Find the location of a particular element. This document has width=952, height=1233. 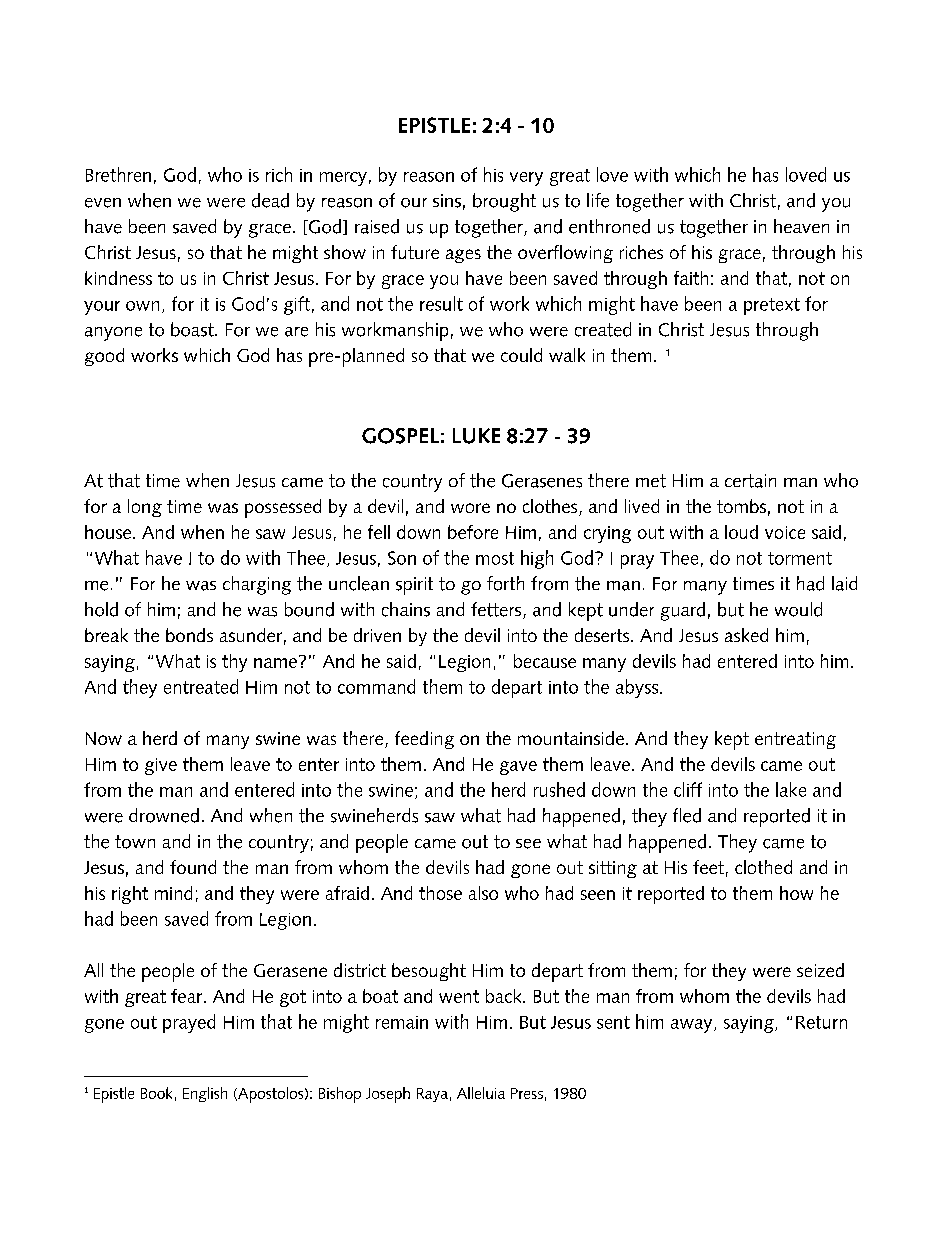

feeding is located at coordinates (424, 740).
